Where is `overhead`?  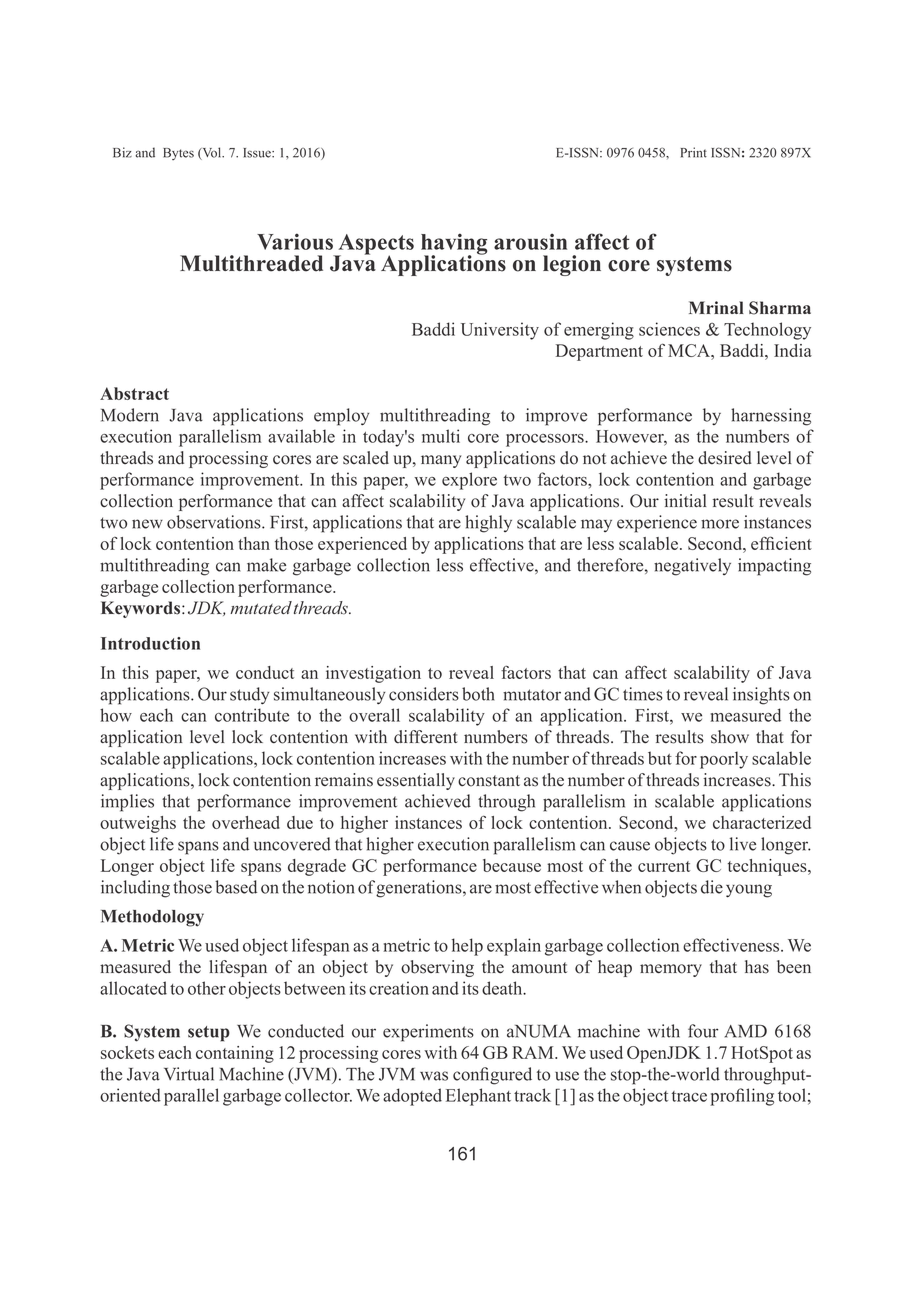 overhead is located at coordinates (246, 822).
